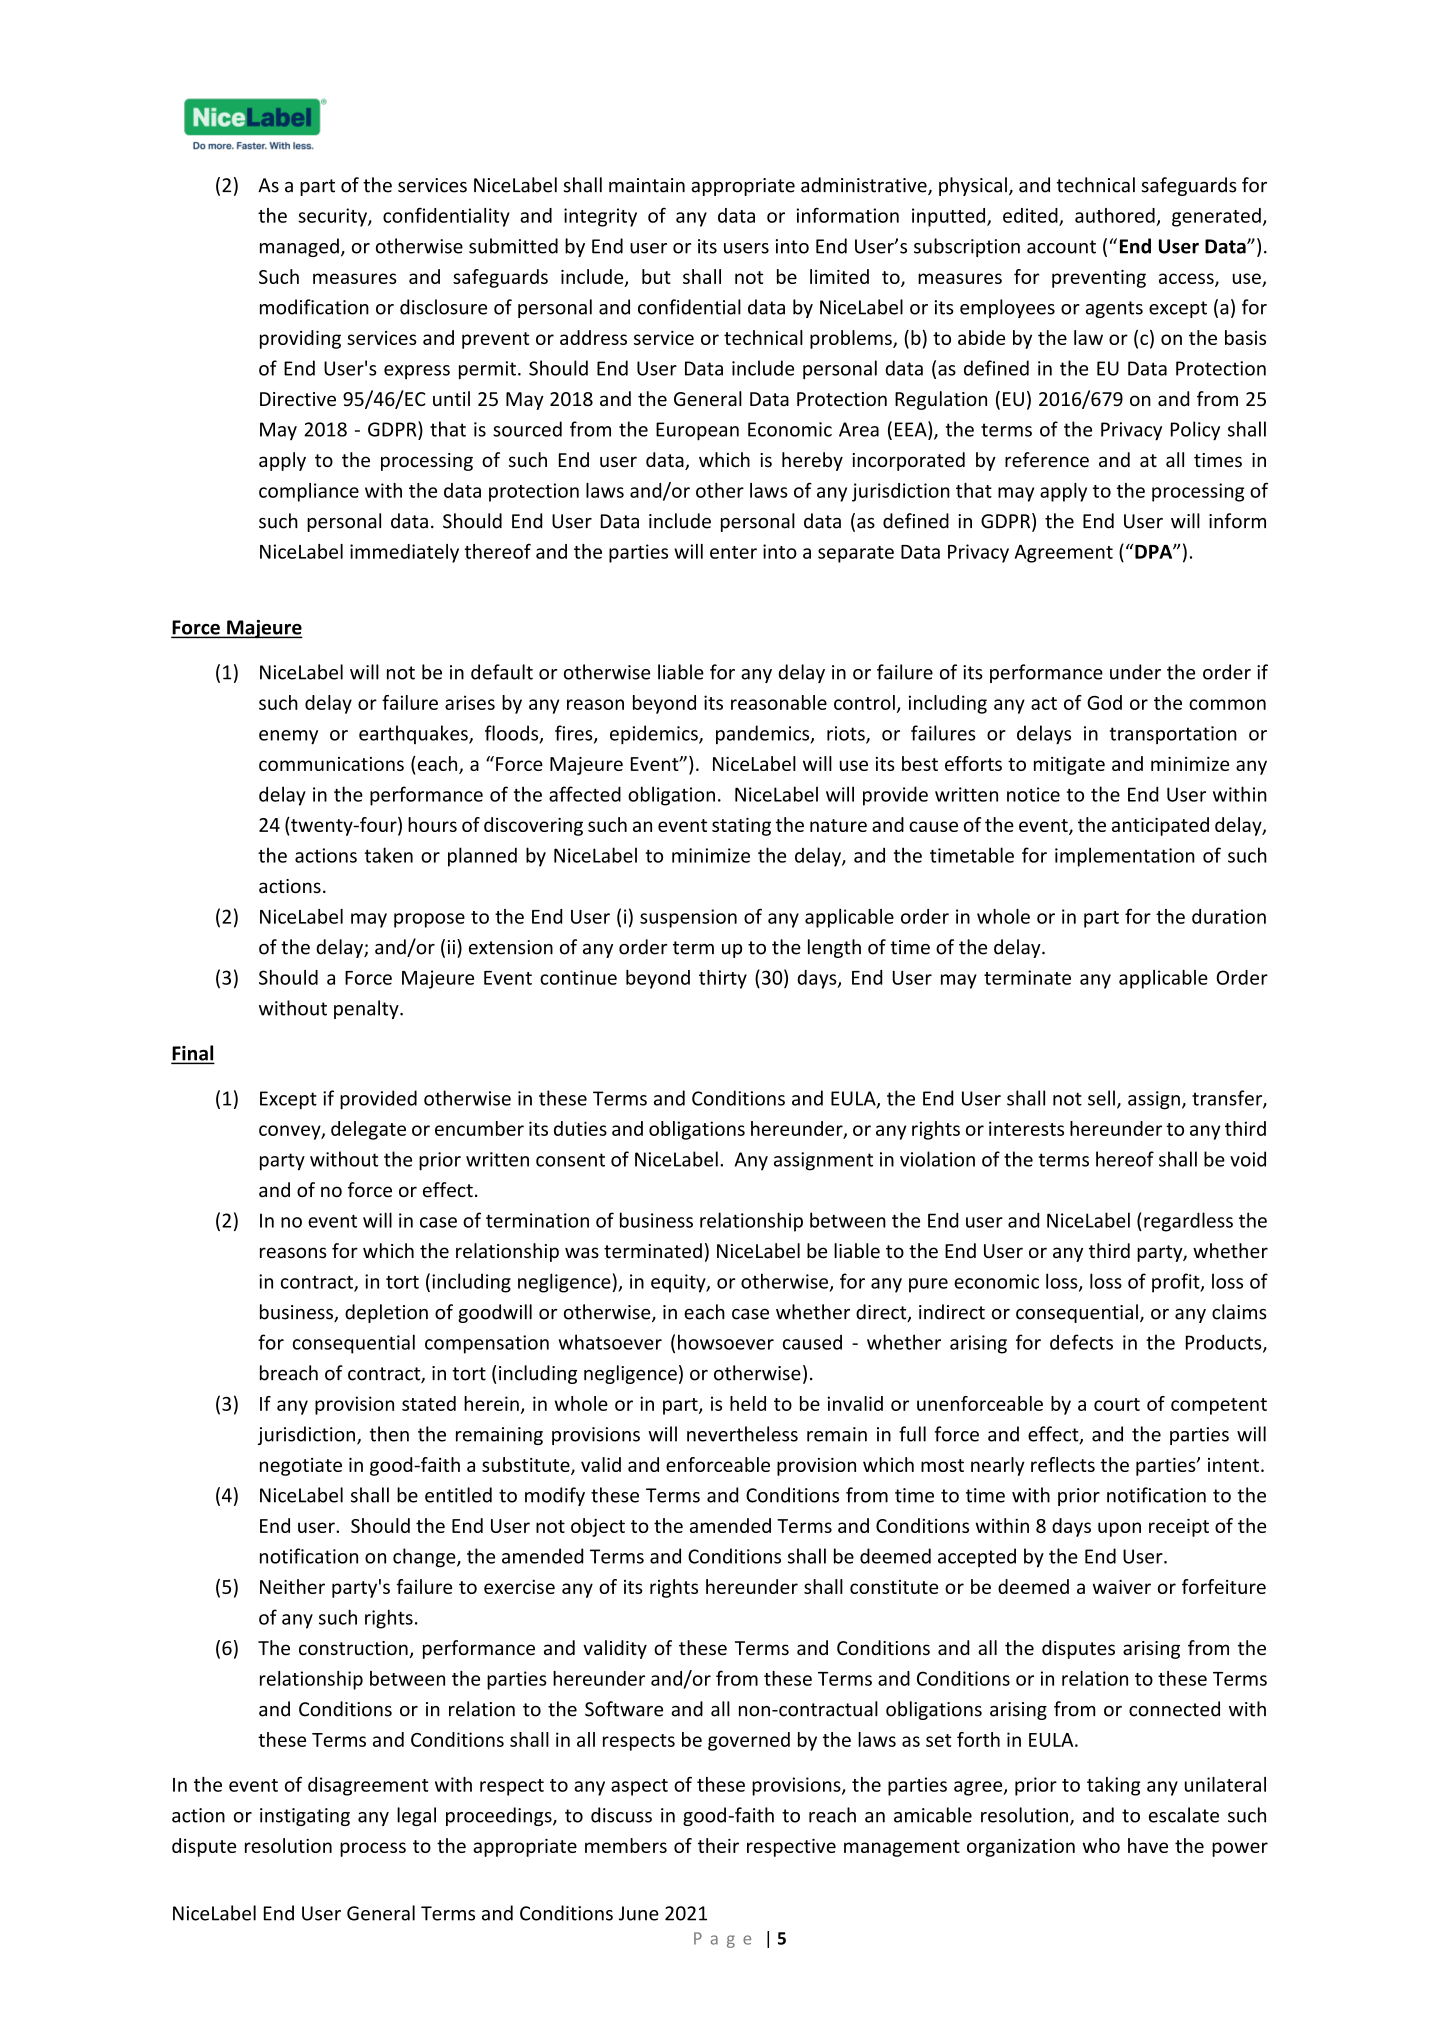  Describe the element at coordinates (742, 1434) in the page. I see `nevertheless` at that location.
